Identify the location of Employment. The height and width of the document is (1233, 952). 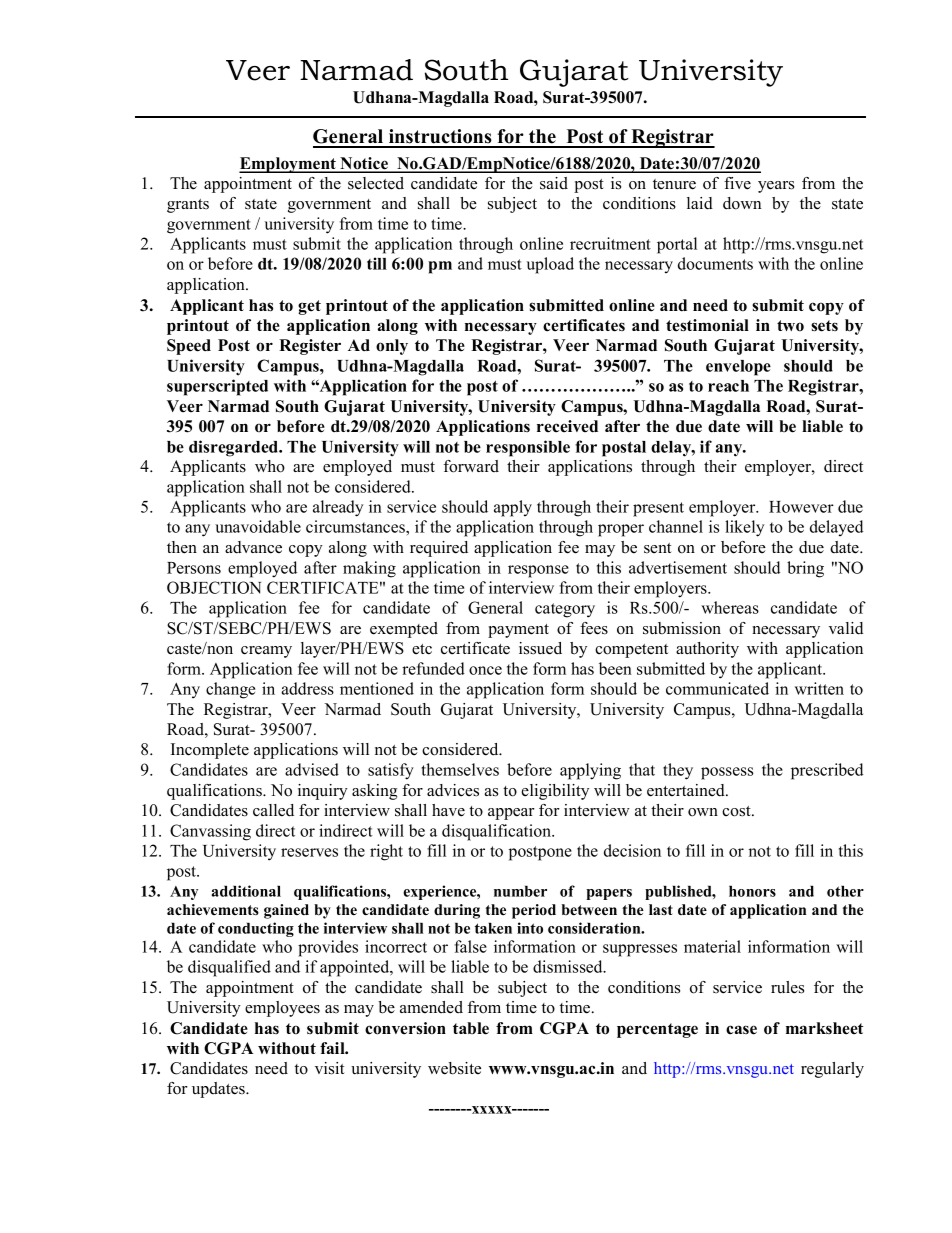
(288, 165).
